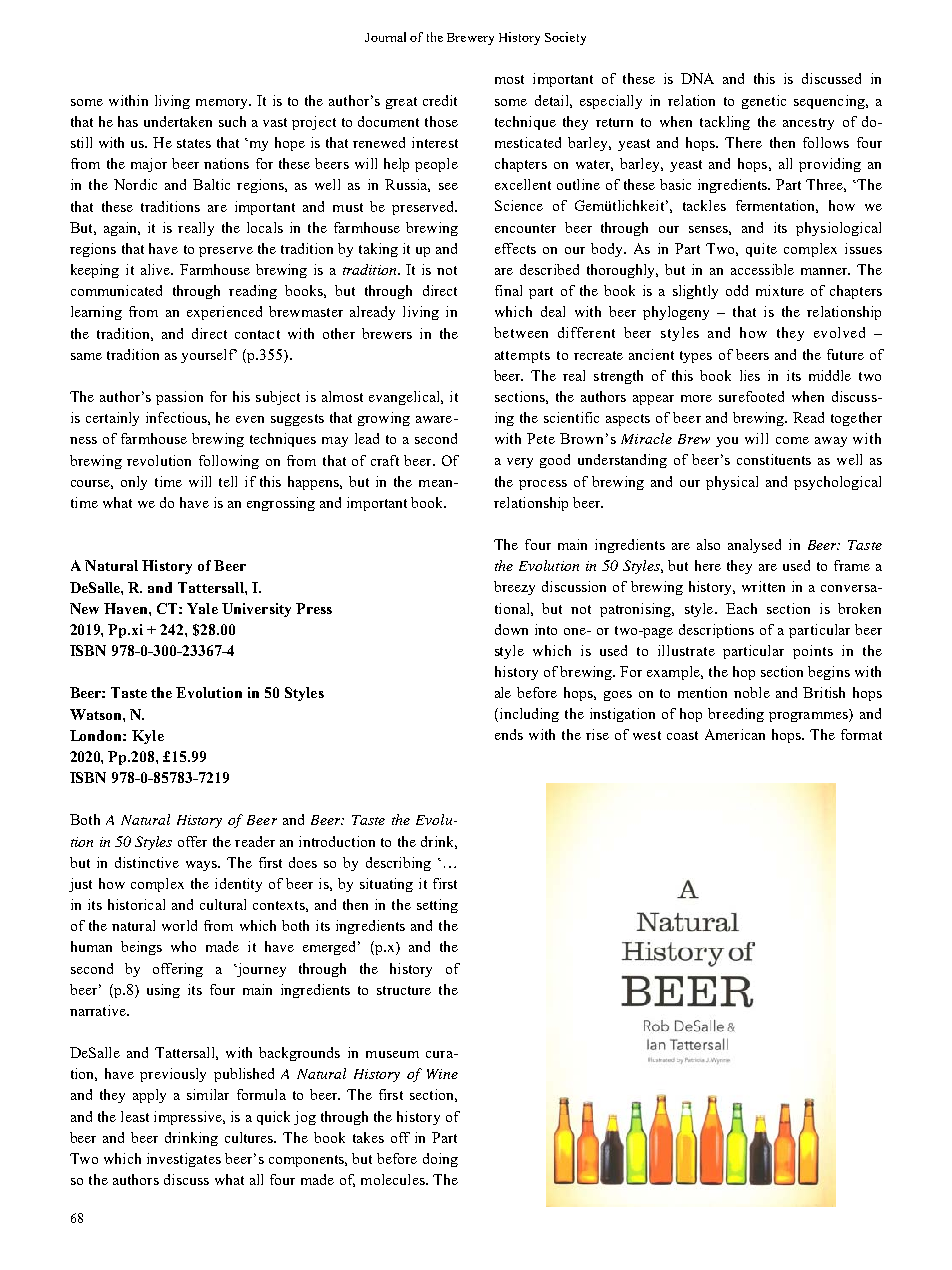 This screenshot has width=952, height=1270. I want to click on yourself, so click(209, 356).
